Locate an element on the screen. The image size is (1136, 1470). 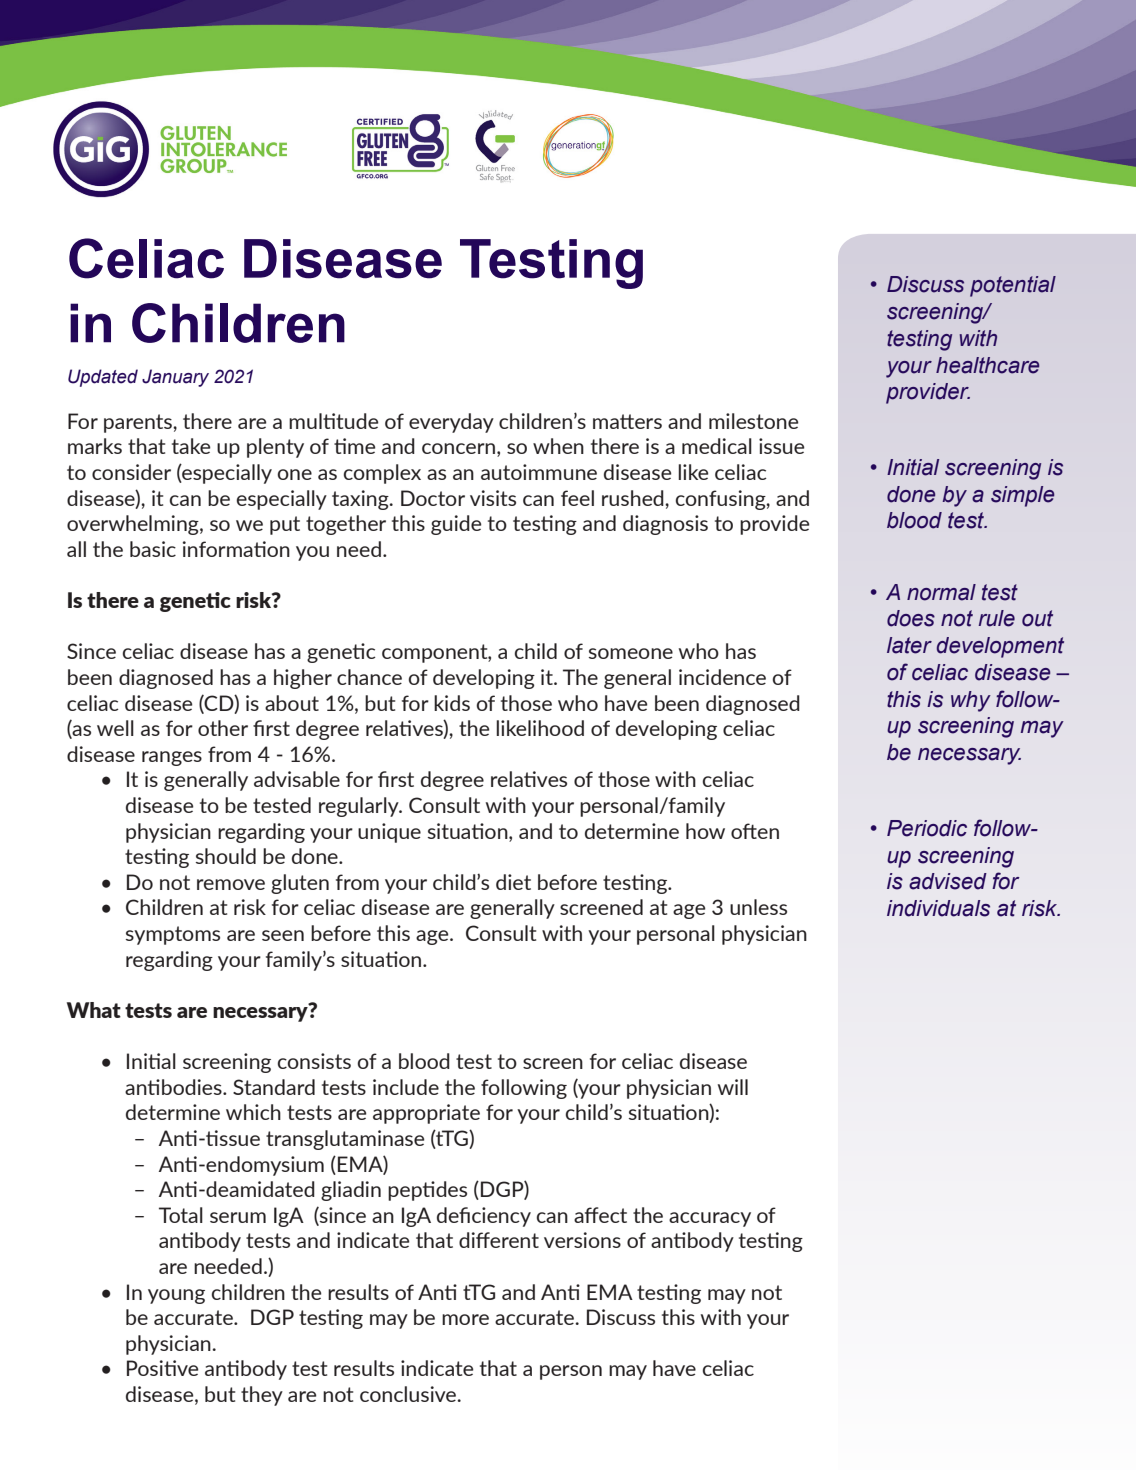
Positive is located at coordinates (162, 1368).
